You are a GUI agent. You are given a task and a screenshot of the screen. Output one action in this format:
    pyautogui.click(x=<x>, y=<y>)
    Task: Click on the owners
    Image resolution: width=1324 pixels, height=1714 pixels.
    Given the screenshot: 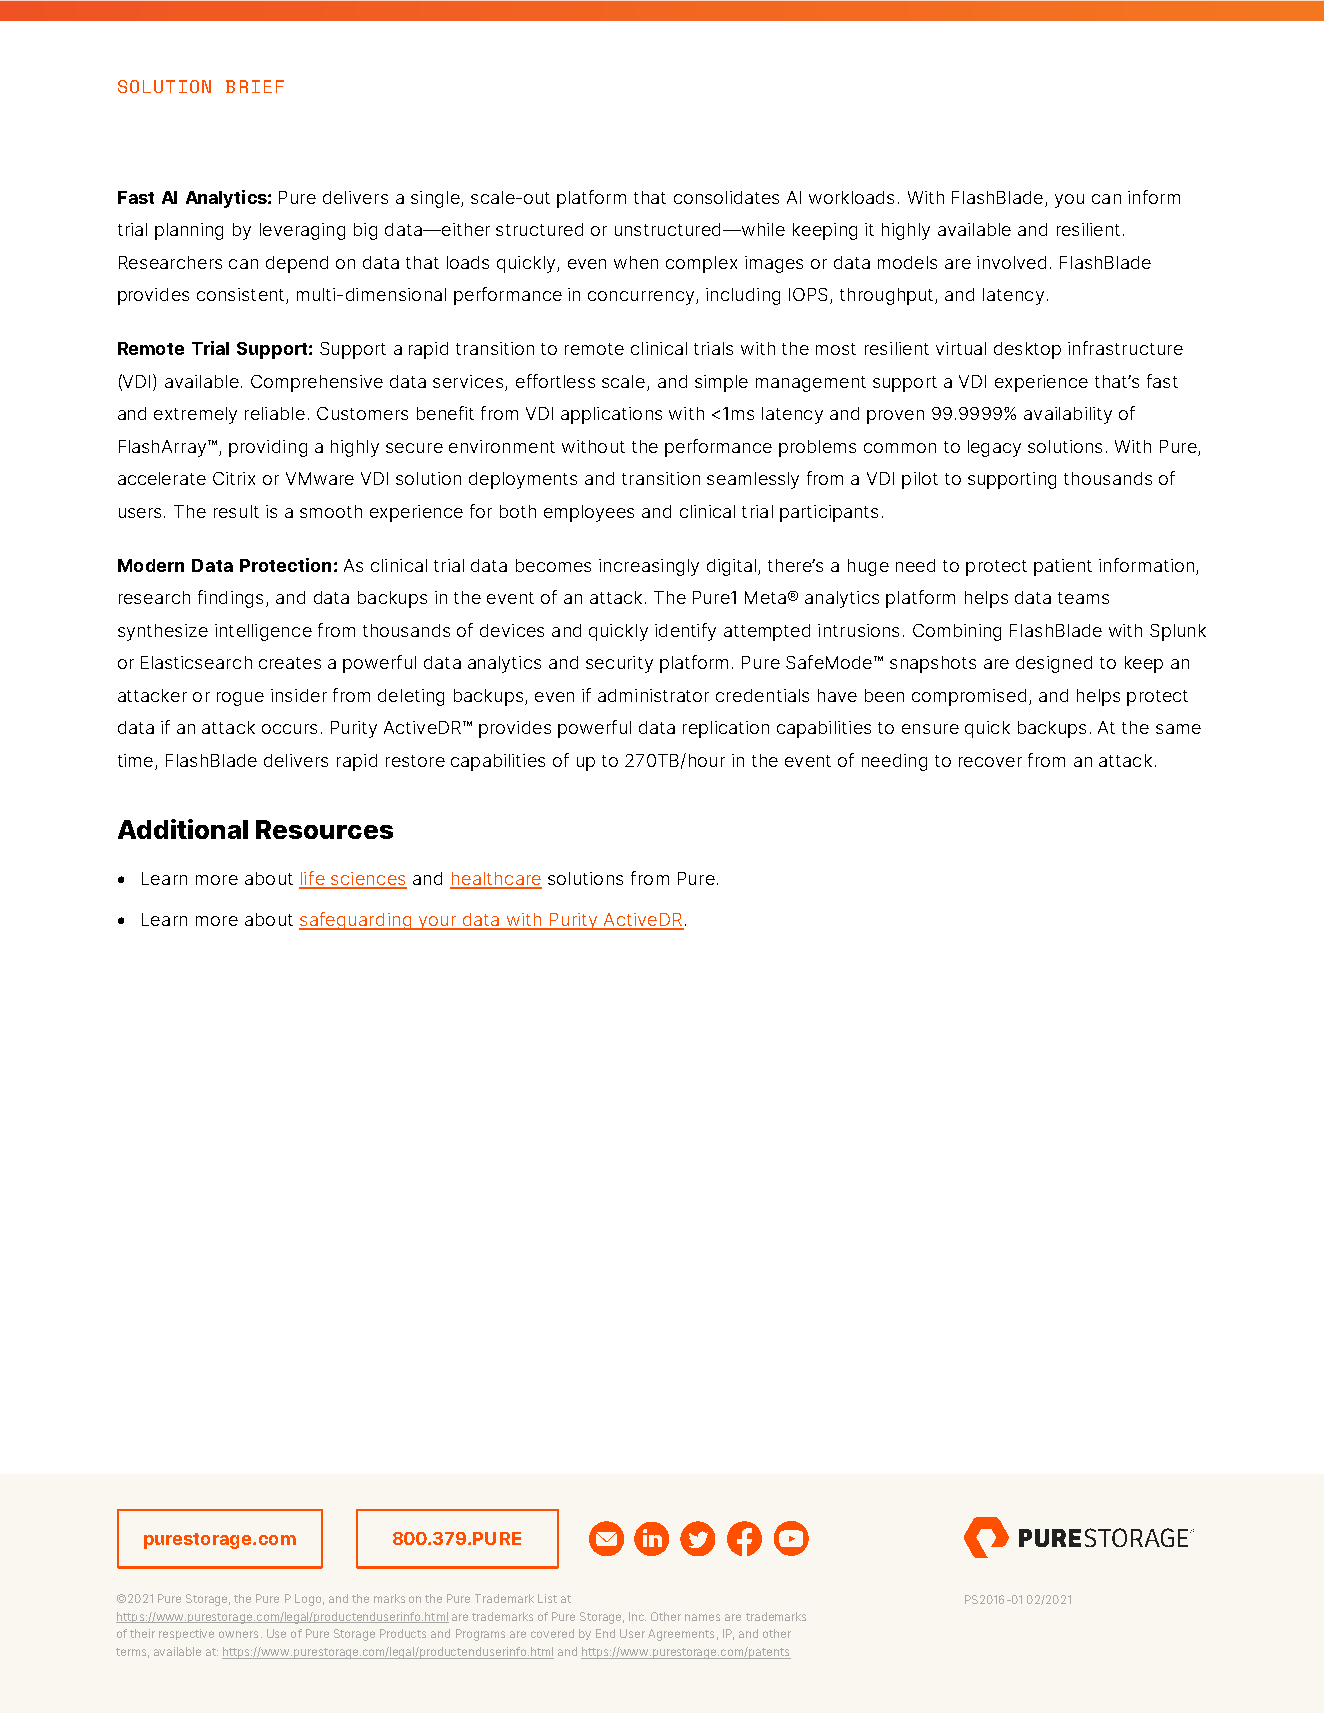 What is the action you would take?
    pyautogui.click(x=238, y=1634)
